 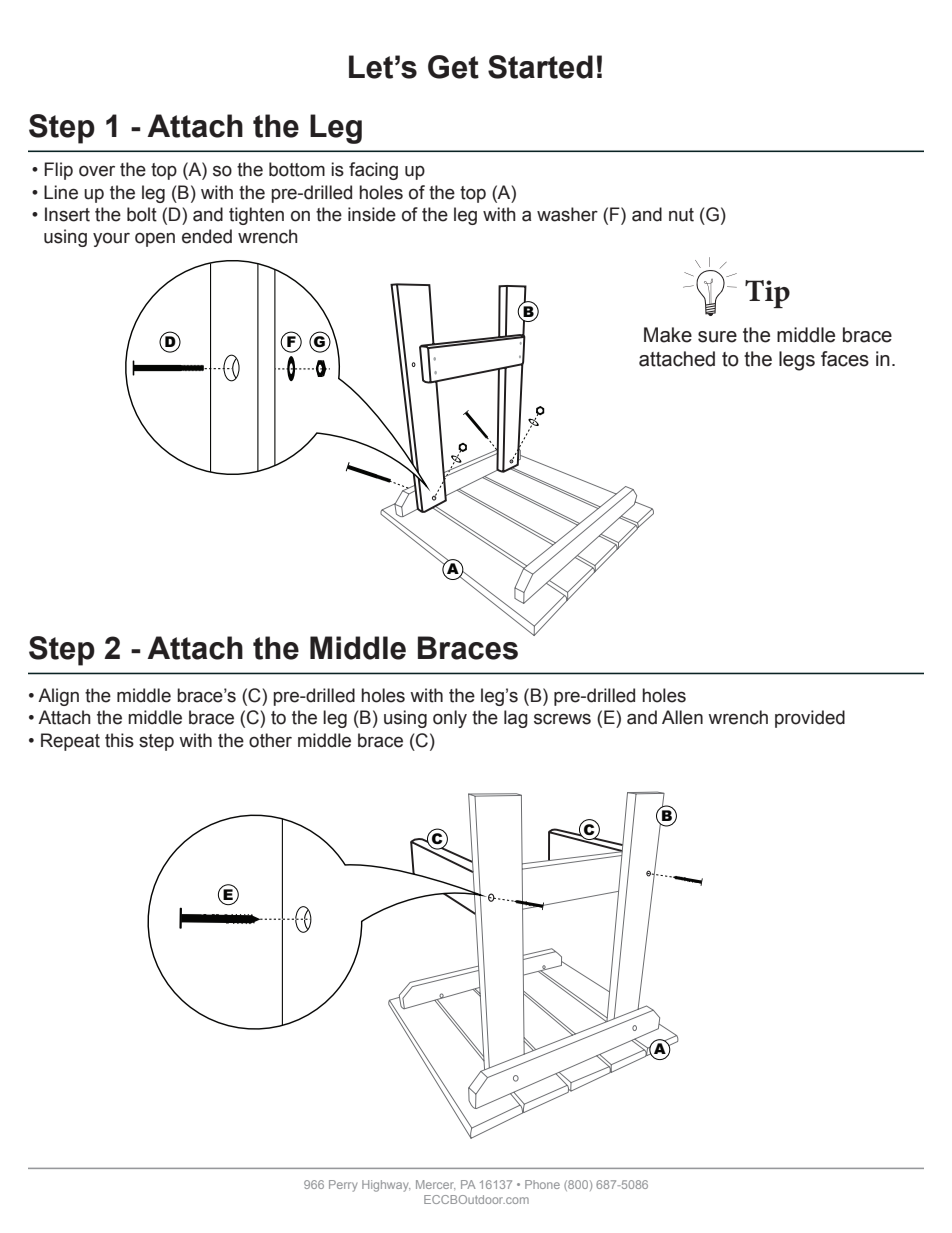 I want to click on Mercer, so click(x=435, y=1184).
